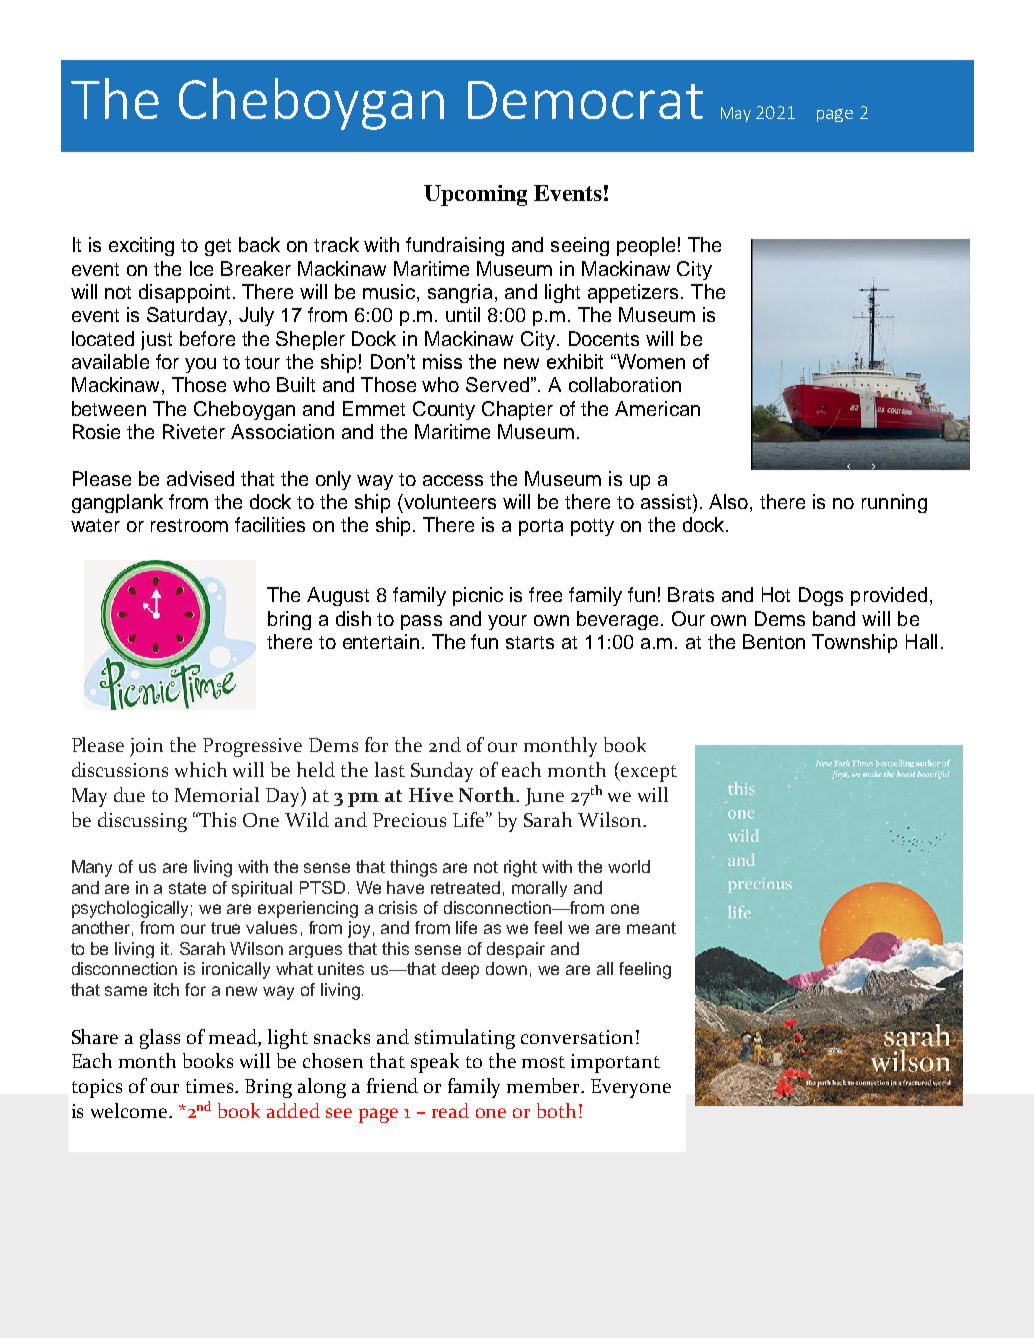 This screenshot has width=1034, height=1338. I want to click on your, so click(507, 622).
